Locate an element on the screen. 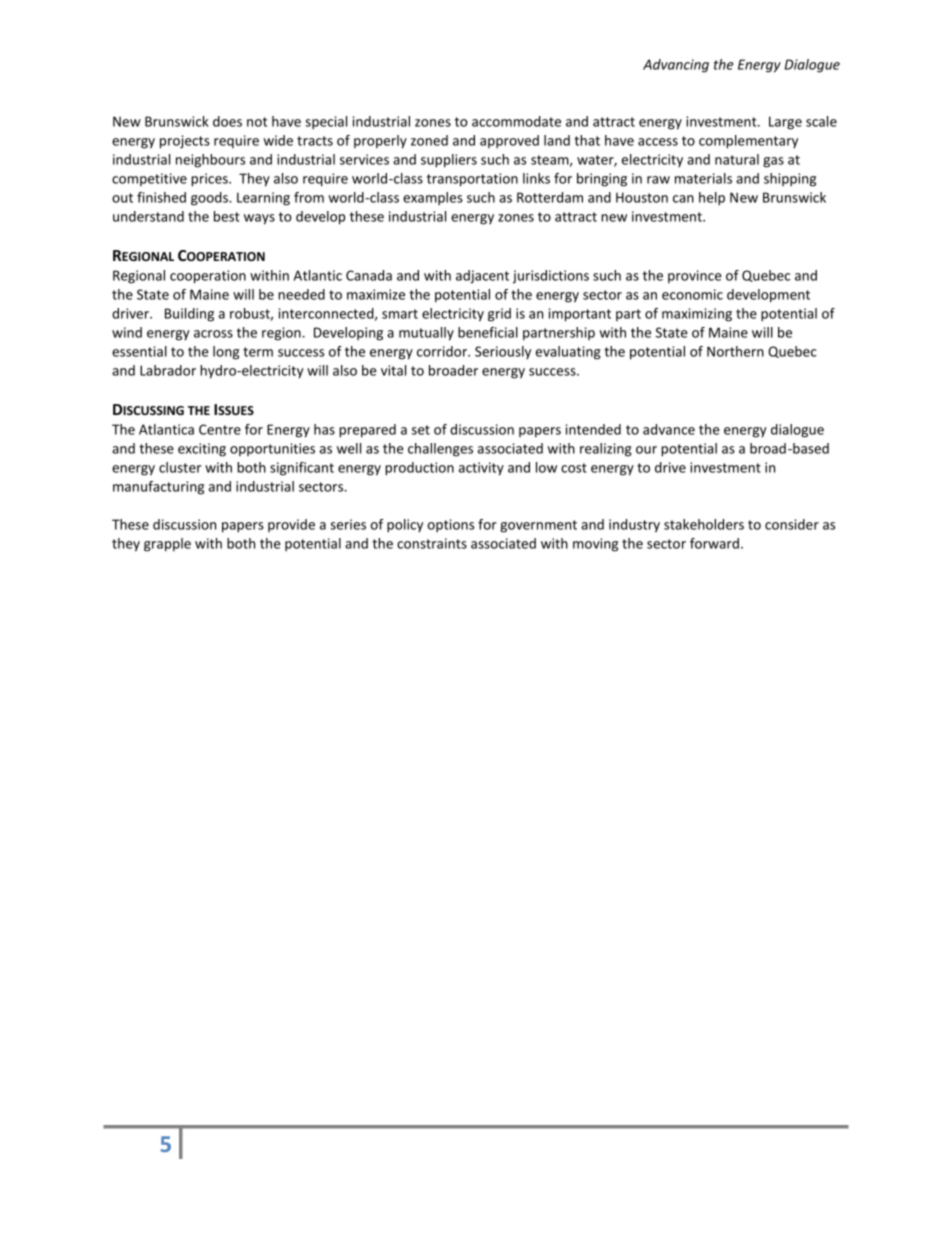 This screenshot has height=1233, width=952. maximizing is located at coordinates (697, 315).
